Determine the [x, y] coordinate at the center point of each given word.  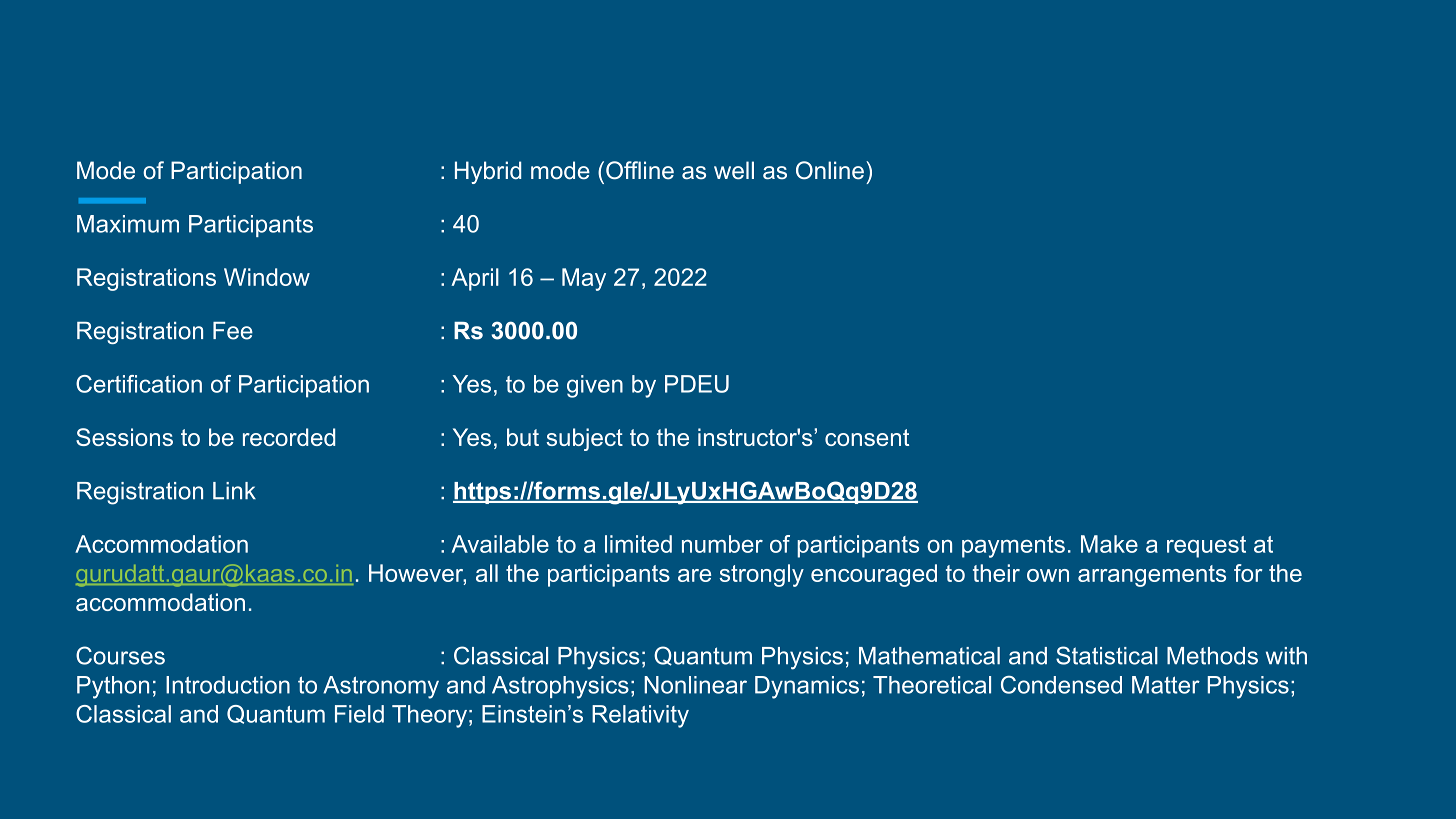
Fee [233, 331]
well [734, 170]
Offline [640, 170]
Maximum [128, 224]
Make [1109, 544]
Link [234, 490]
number [722, 544]
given [595, 386]
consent [867, 437]
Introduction [228, 685]
